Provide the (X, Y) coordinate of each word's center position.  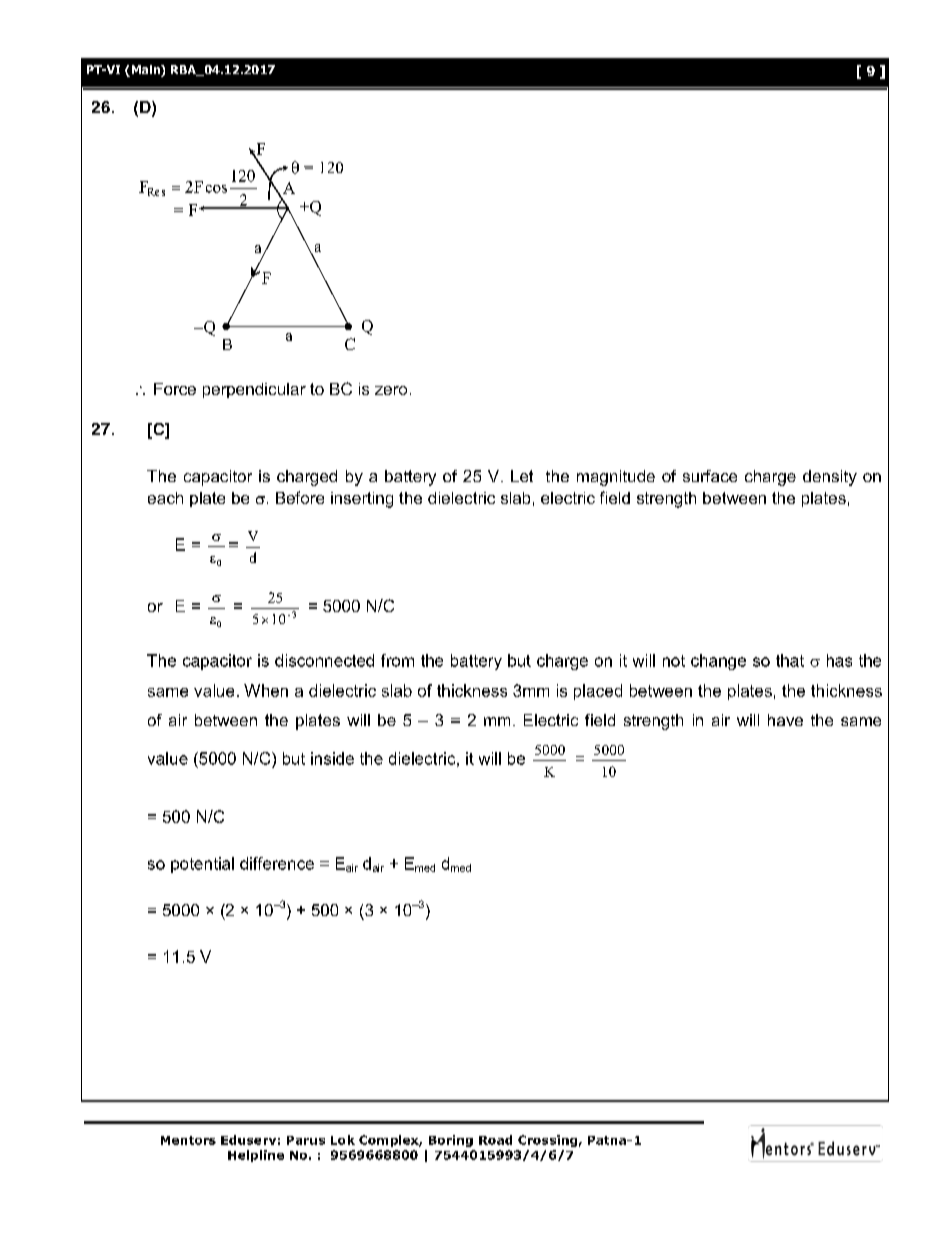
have (785, 720)
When (266, 690)
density (830, 478)
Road (495, 1140)
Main (145, 71)
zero (391, 390)
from (397, 660)
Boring (451, 1141)
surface (710, 476)
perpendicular (254, 390)
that (790, 660)
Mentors (188, 1140)
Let (522, 476)
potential (202, 865)
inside (332, 758)
